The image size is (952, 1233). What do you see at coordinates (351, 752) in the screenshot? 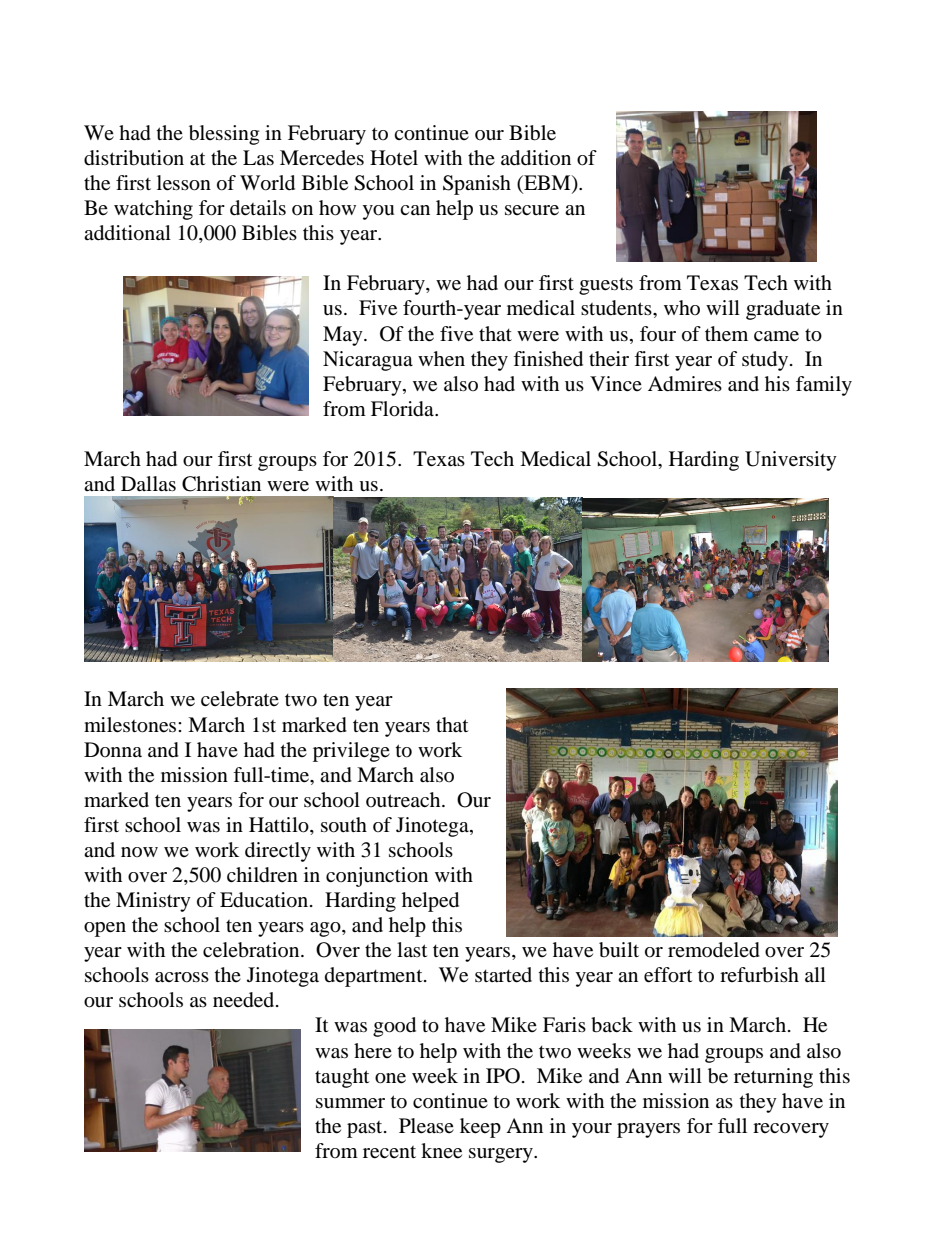
I see `privilege` at bounding box center [351, 752].
